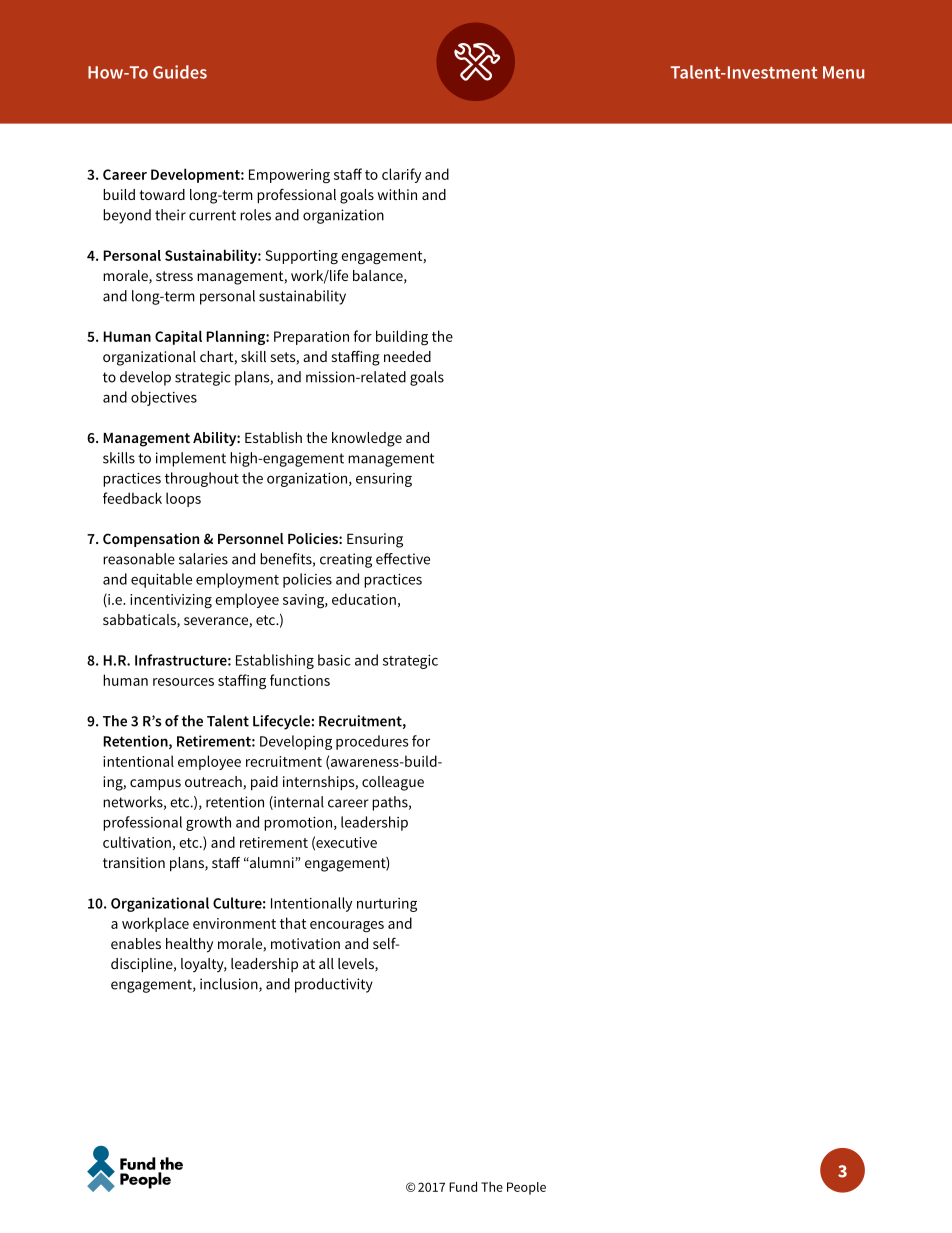 This page has width=952, height=1233. Describe the element at coordinates (178, 337) in the page. I see `Capital` at that location.
